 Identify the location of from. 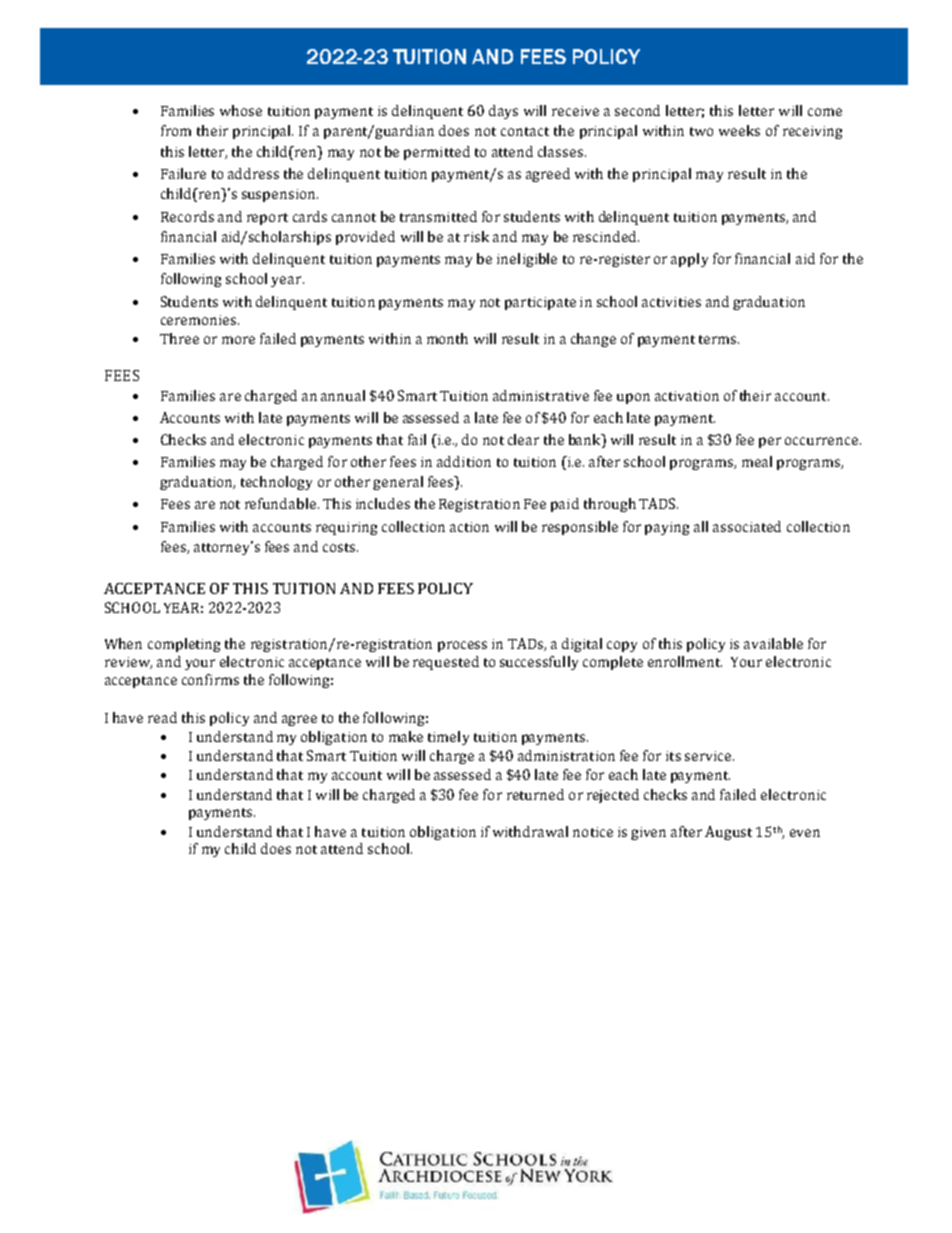
(176, 130).
